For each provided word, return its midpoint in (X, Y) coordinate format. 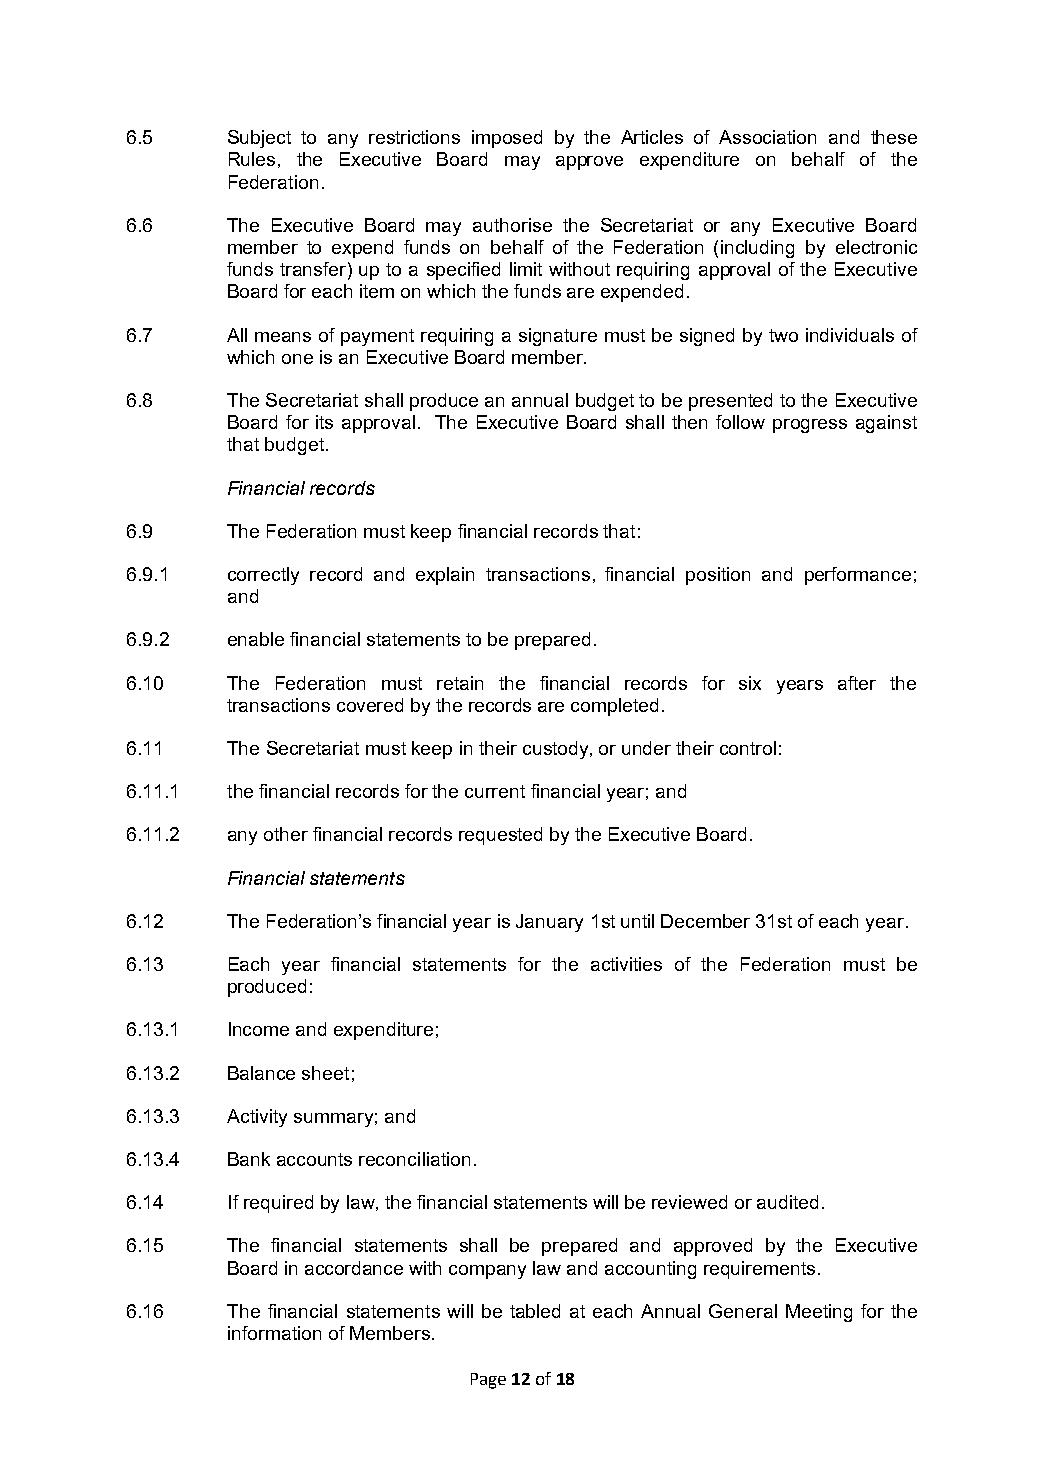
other (286, 834)
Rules (252, 159)
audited (787, 1202)
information (274, 1333)
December (705, 921)
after (857, 683)
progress (810, 426)
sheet (325, 1073)
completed (614, 707)
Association (767, 137)
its (324, 422)
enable (256, 639)
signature (558, 337)
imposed (507, 139)
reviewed (689, 1202)
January (549, 923)
